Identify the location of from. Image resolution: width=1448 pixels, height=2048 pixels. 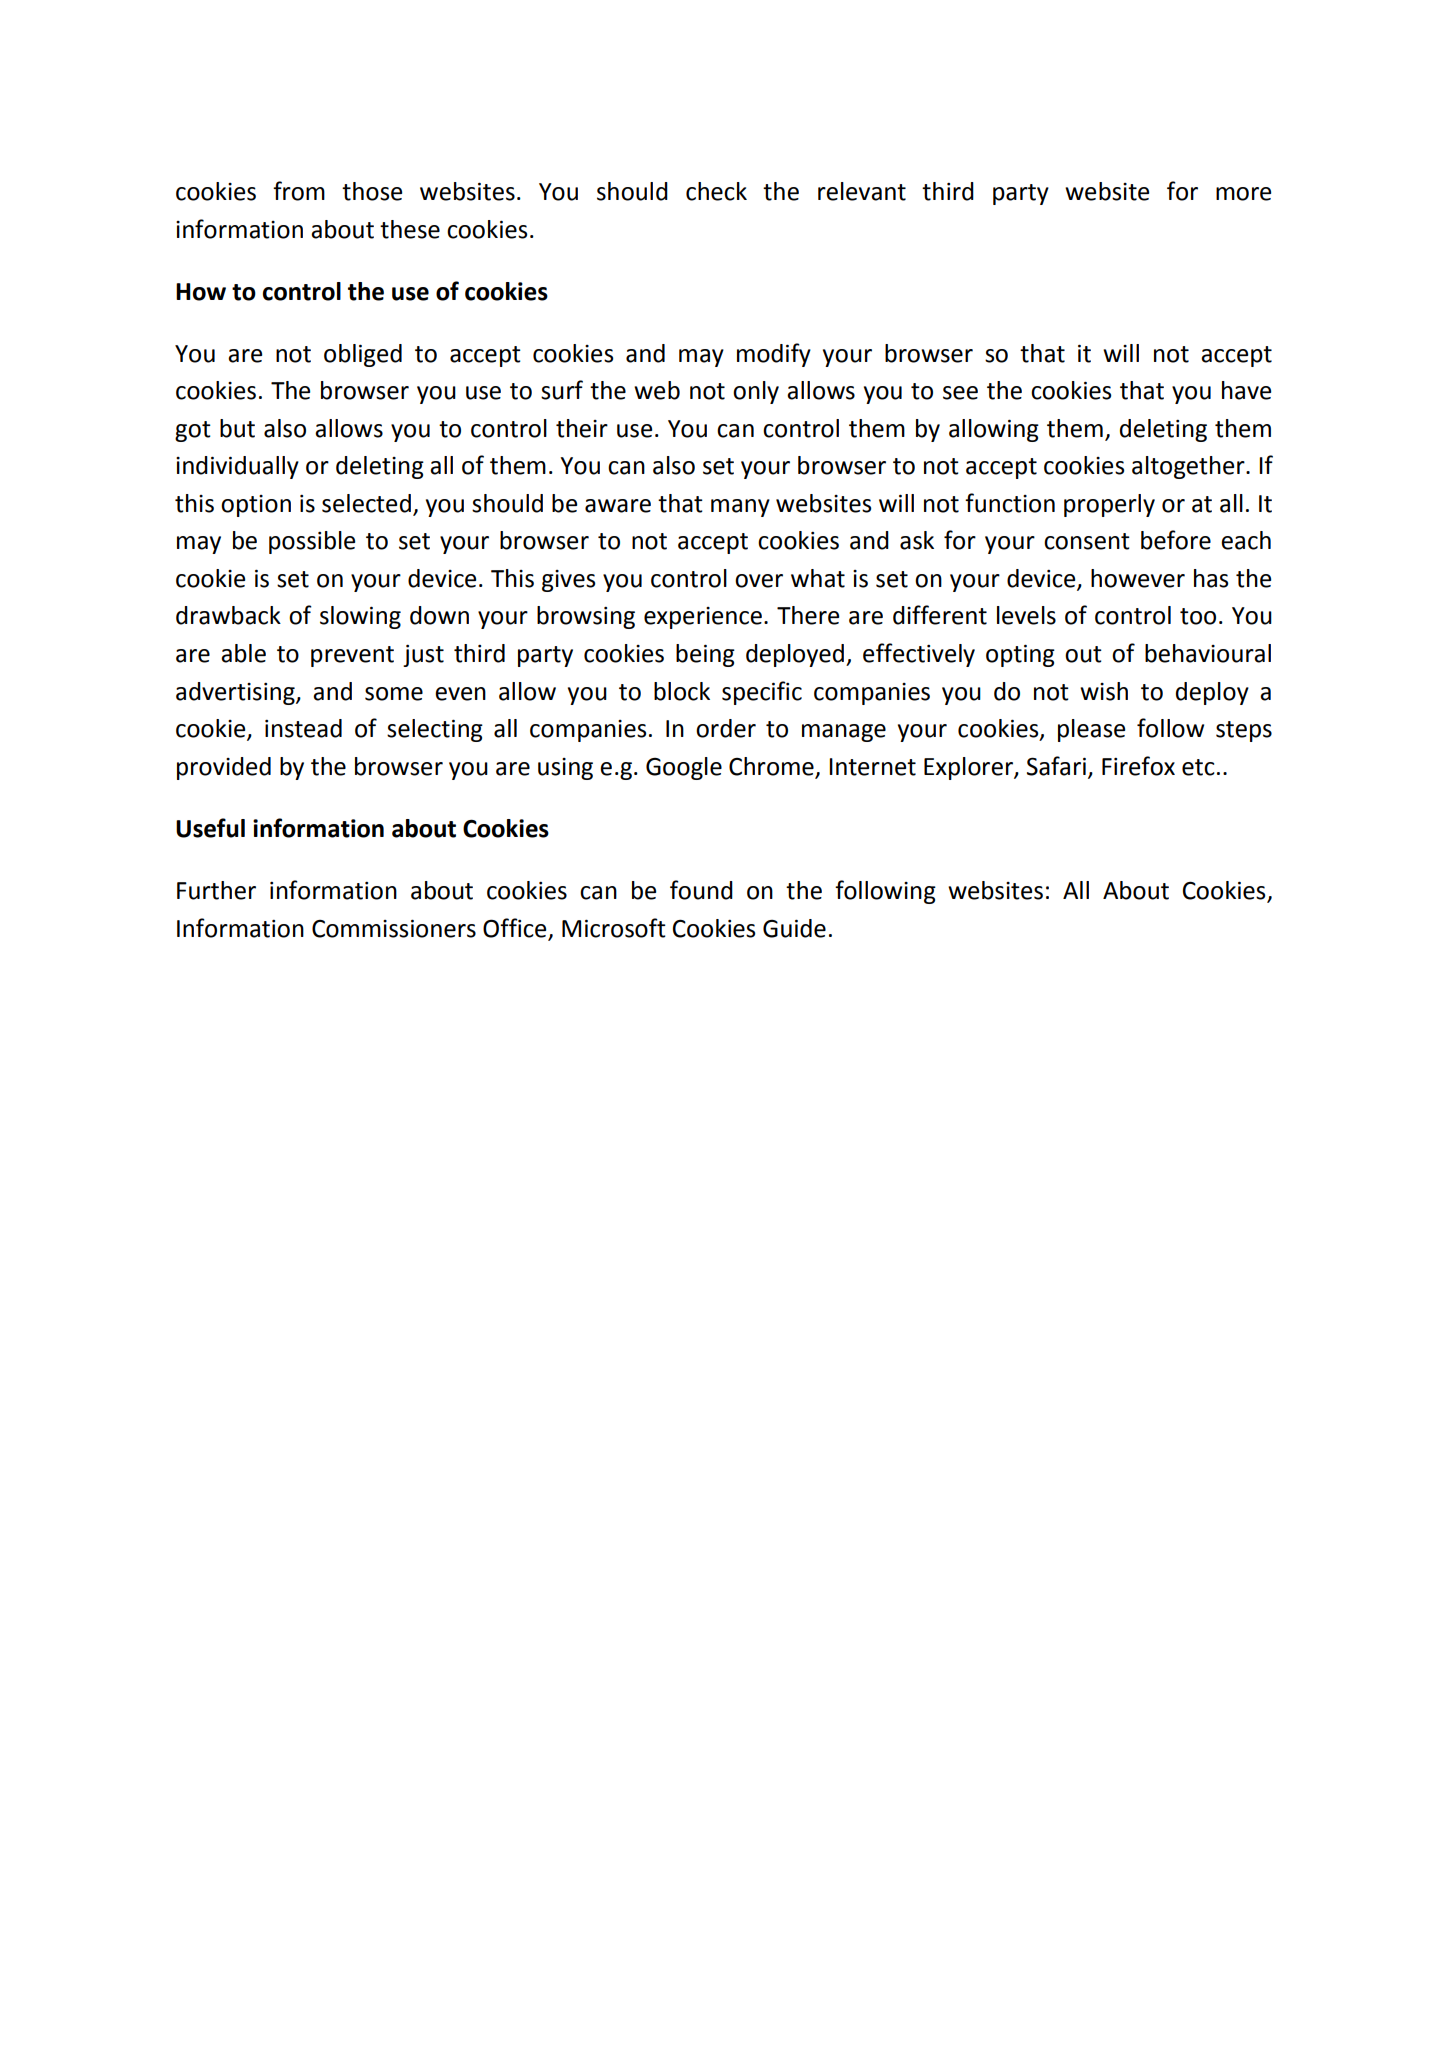
(299, 191).
